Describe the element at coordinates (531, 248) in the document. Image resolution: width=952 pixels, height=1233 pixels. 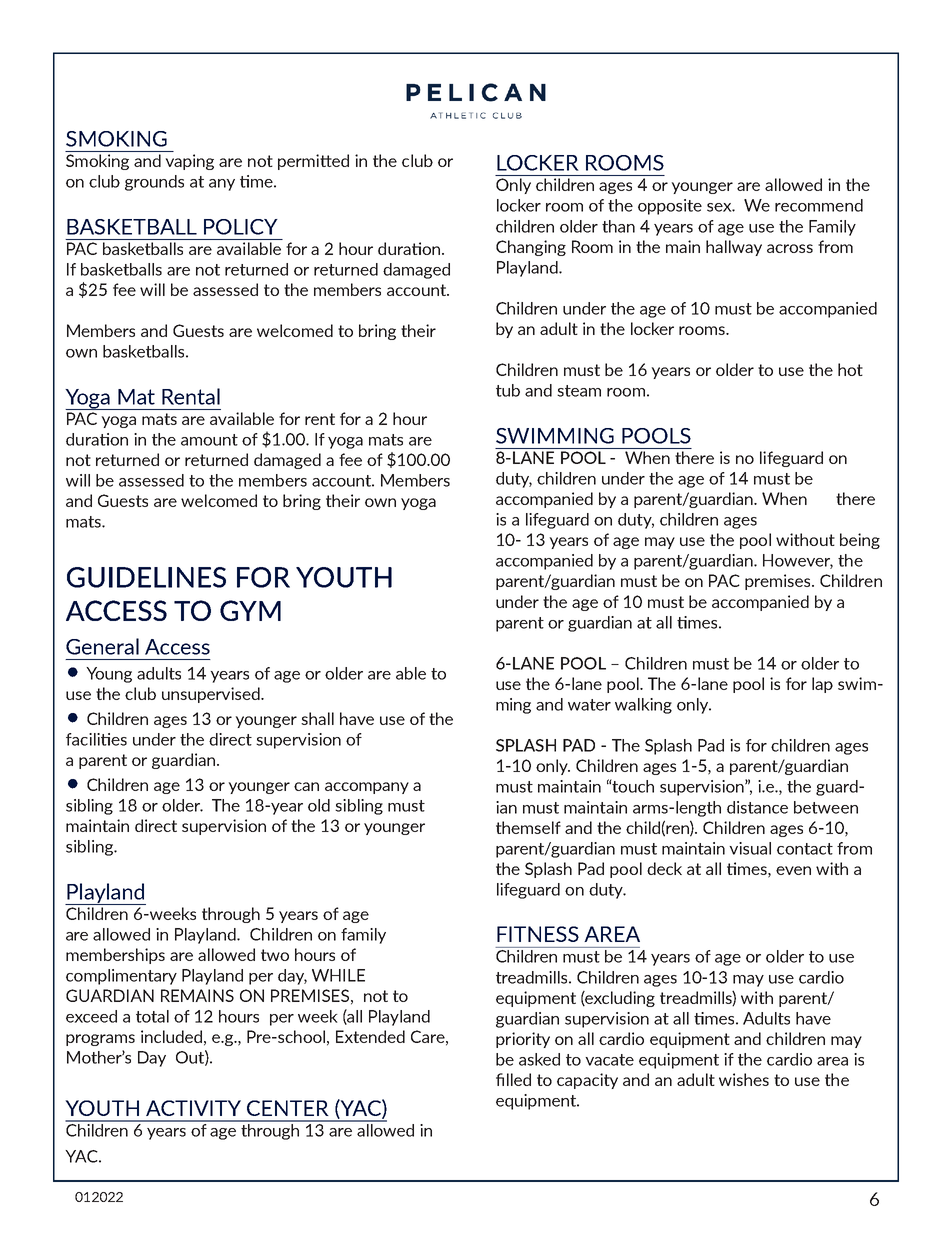
I see `Changing` at that location.
